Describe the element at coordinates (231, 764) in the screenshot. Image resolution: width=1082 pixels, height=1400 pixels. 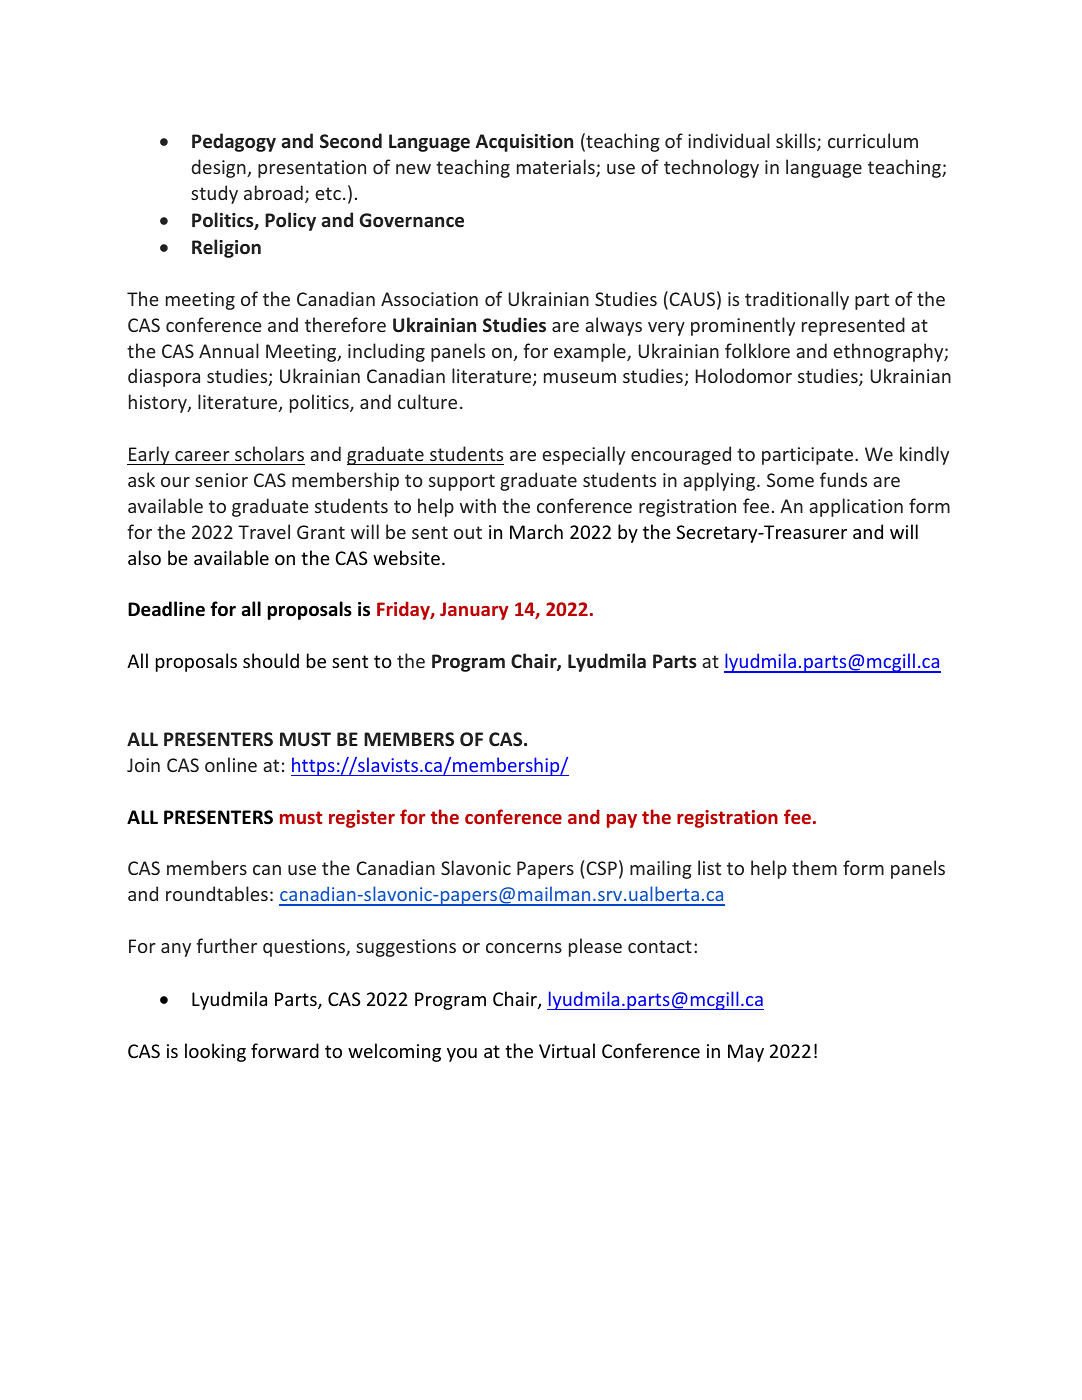
I see `online` at that location.
